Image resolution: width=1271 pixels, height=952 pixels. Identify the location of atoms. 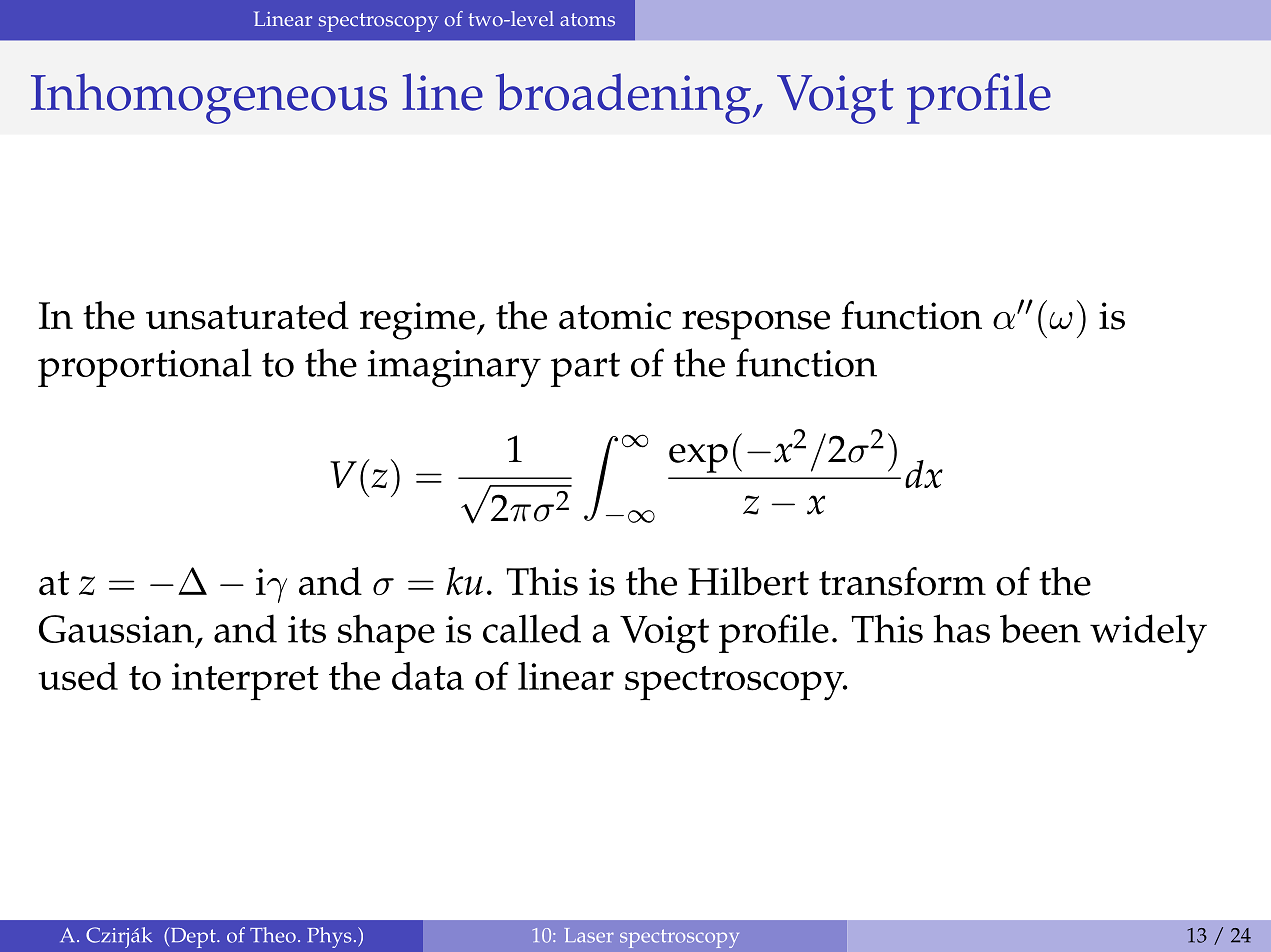
(587, 20).
